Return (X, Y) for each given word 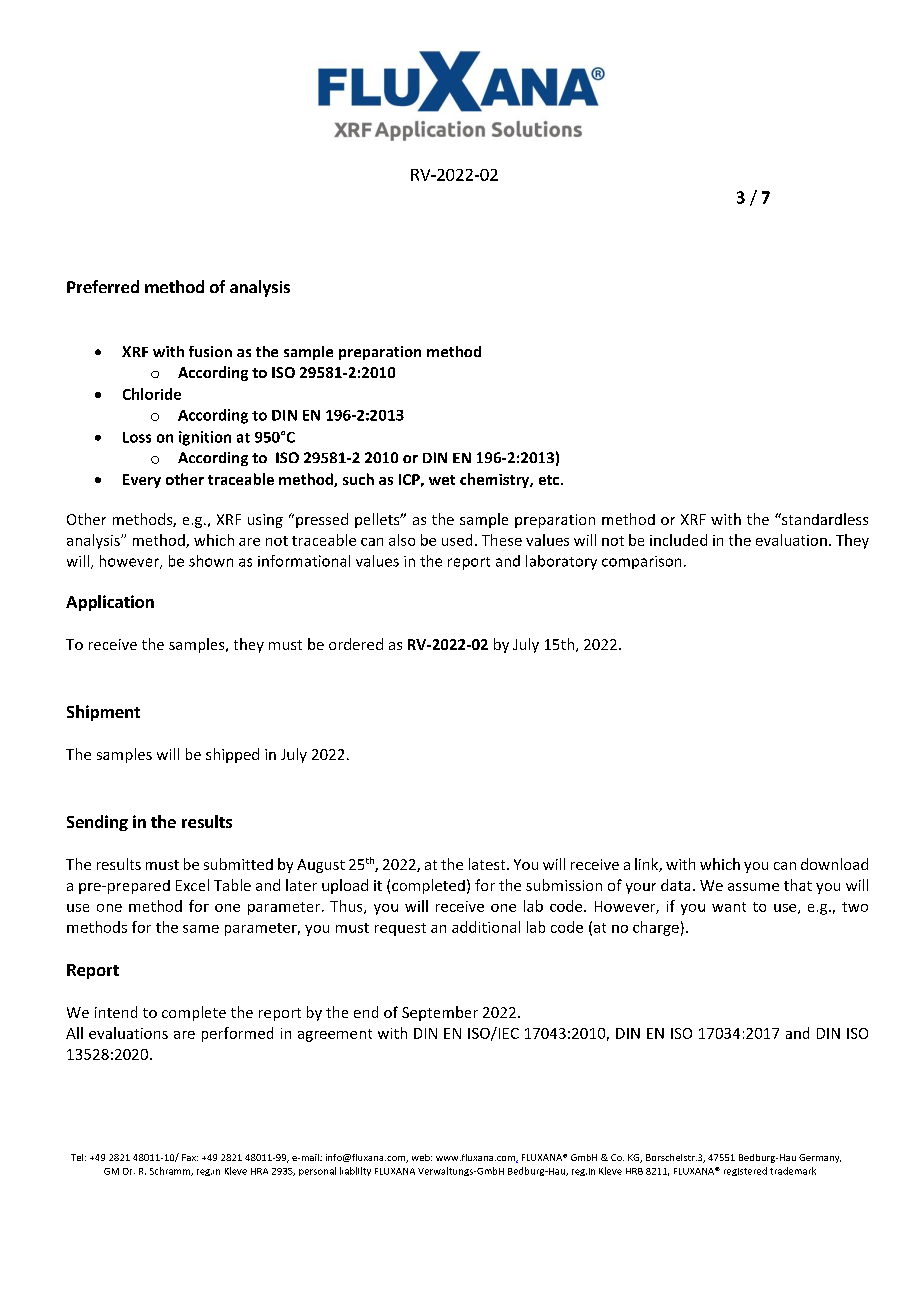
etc (549, 480)
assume (753, 887)
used (457, 540)
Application (110, 603)
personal (317, 1171)
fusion (210, 351)
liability (355, 1171)
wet (442, 480)
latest (488, 864)
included (678, 540)
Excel (192, 885)
